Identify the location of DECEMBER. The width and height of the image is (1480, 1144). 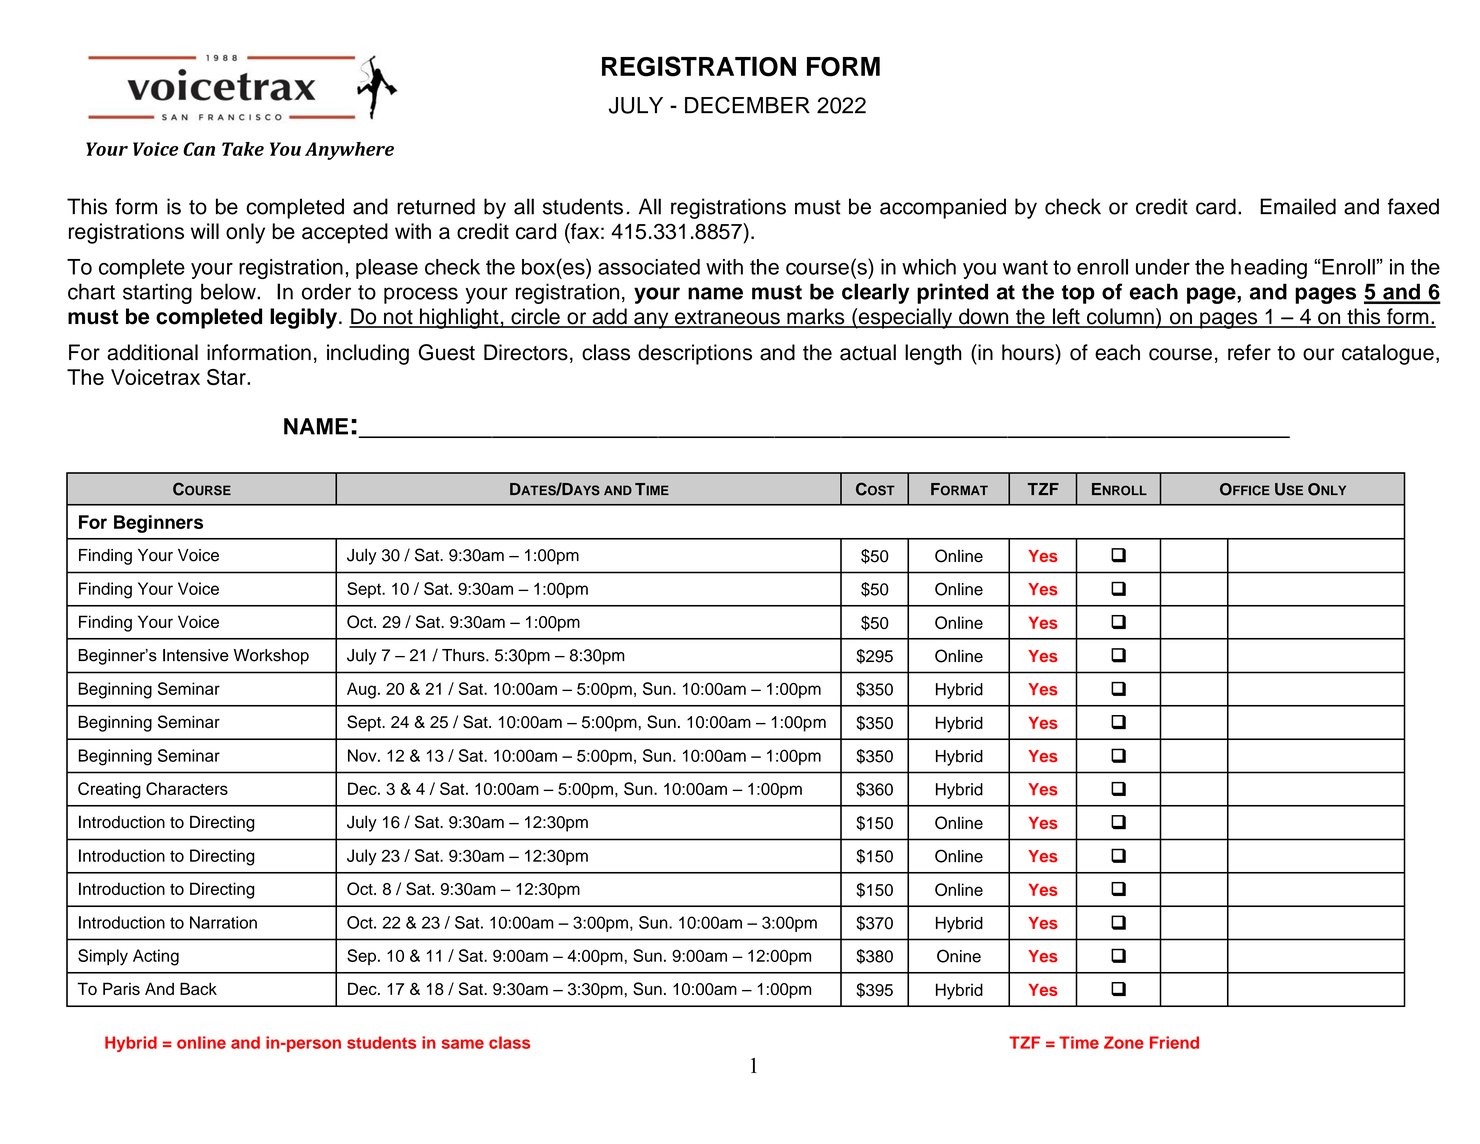
(747, 105).
